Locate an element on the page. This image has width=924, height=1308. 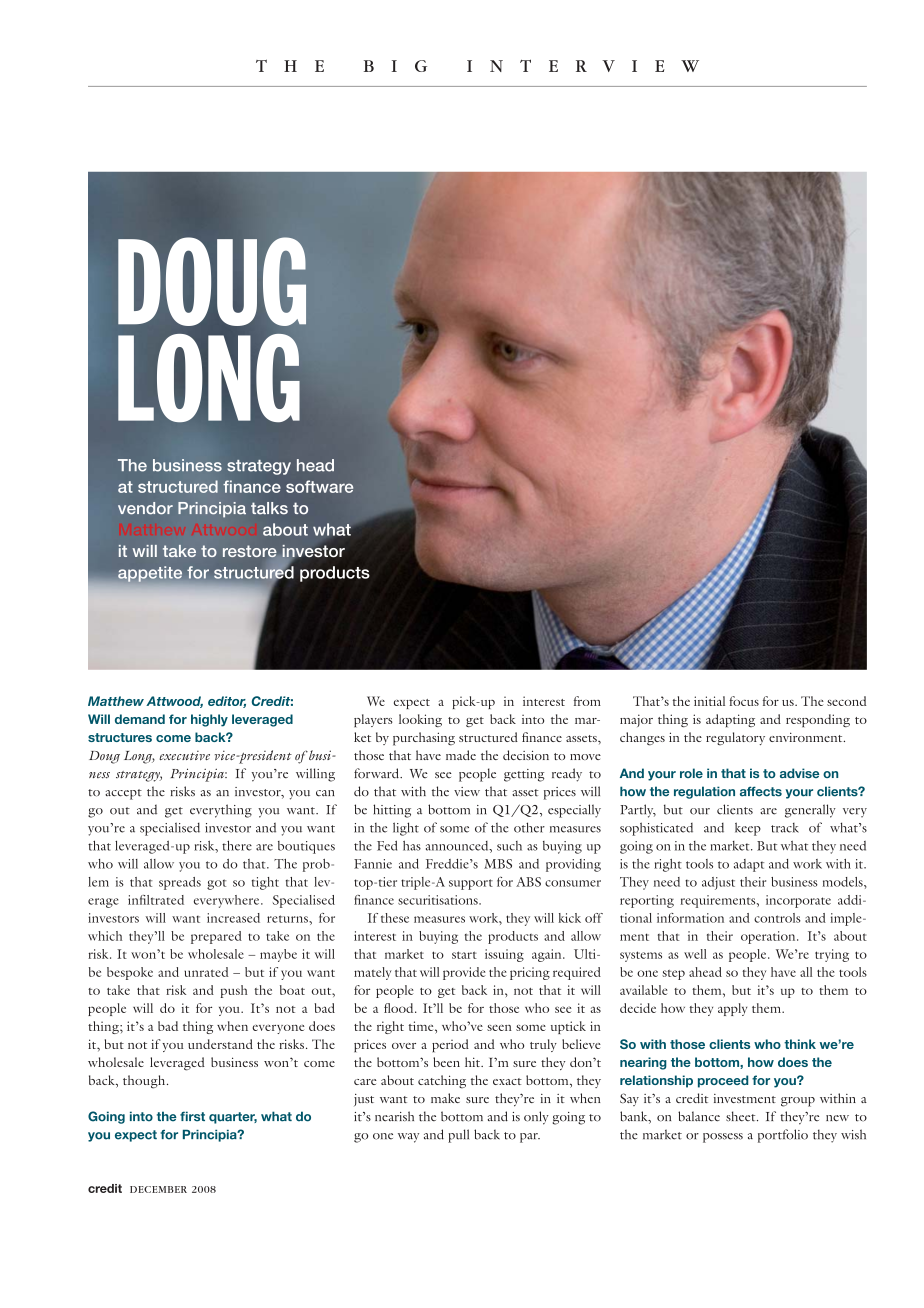
vendor is located at coordinates (145, 508).
